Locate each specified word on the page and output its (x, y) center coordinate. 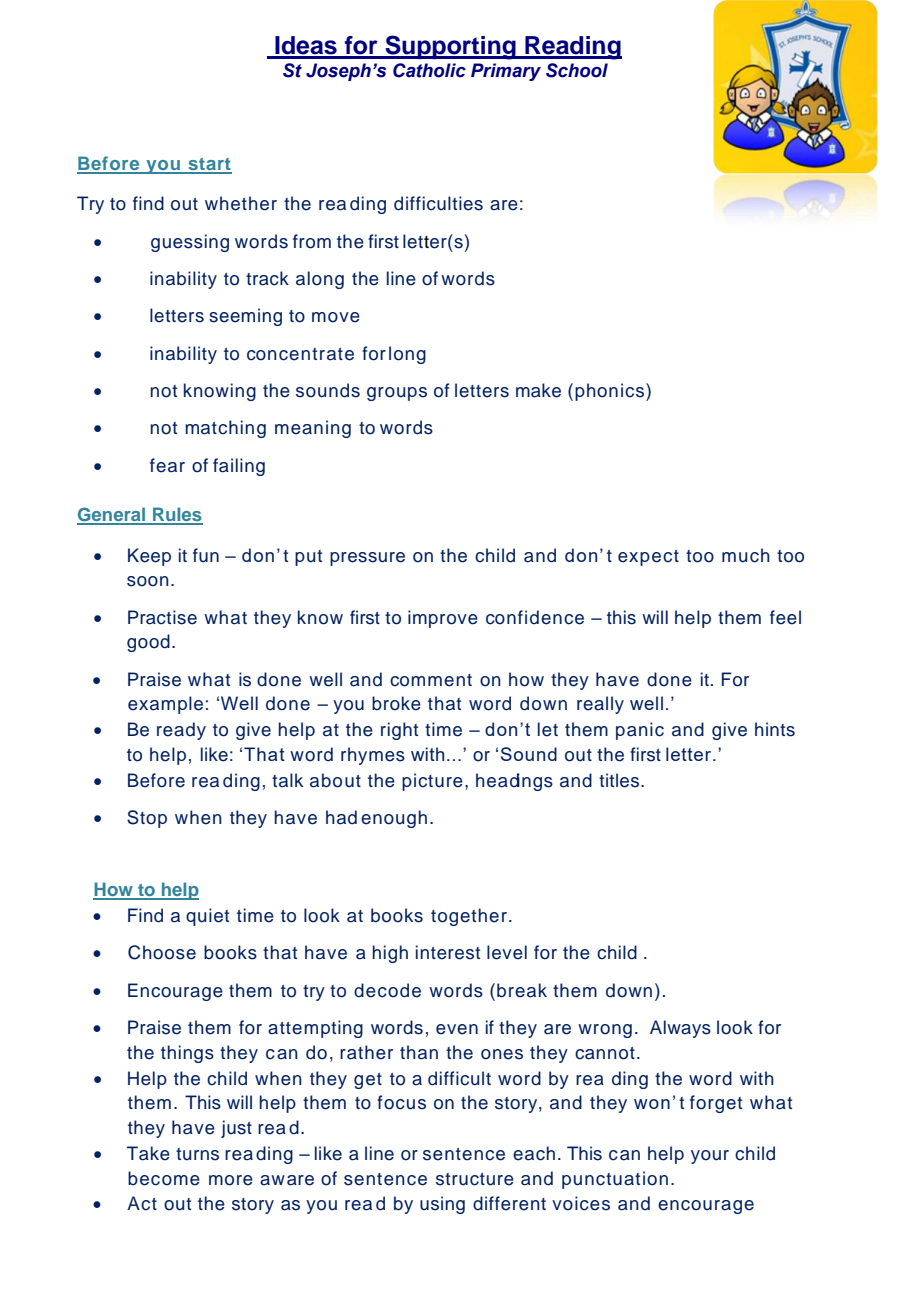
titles (619, 780)
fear (167, 465)
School (577, 70)
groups (397, 394)
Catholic (429, 70)
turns (197, 1154)
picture (432, 782)
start (209, 165)
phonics (611, 392)
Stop (147, 819)
